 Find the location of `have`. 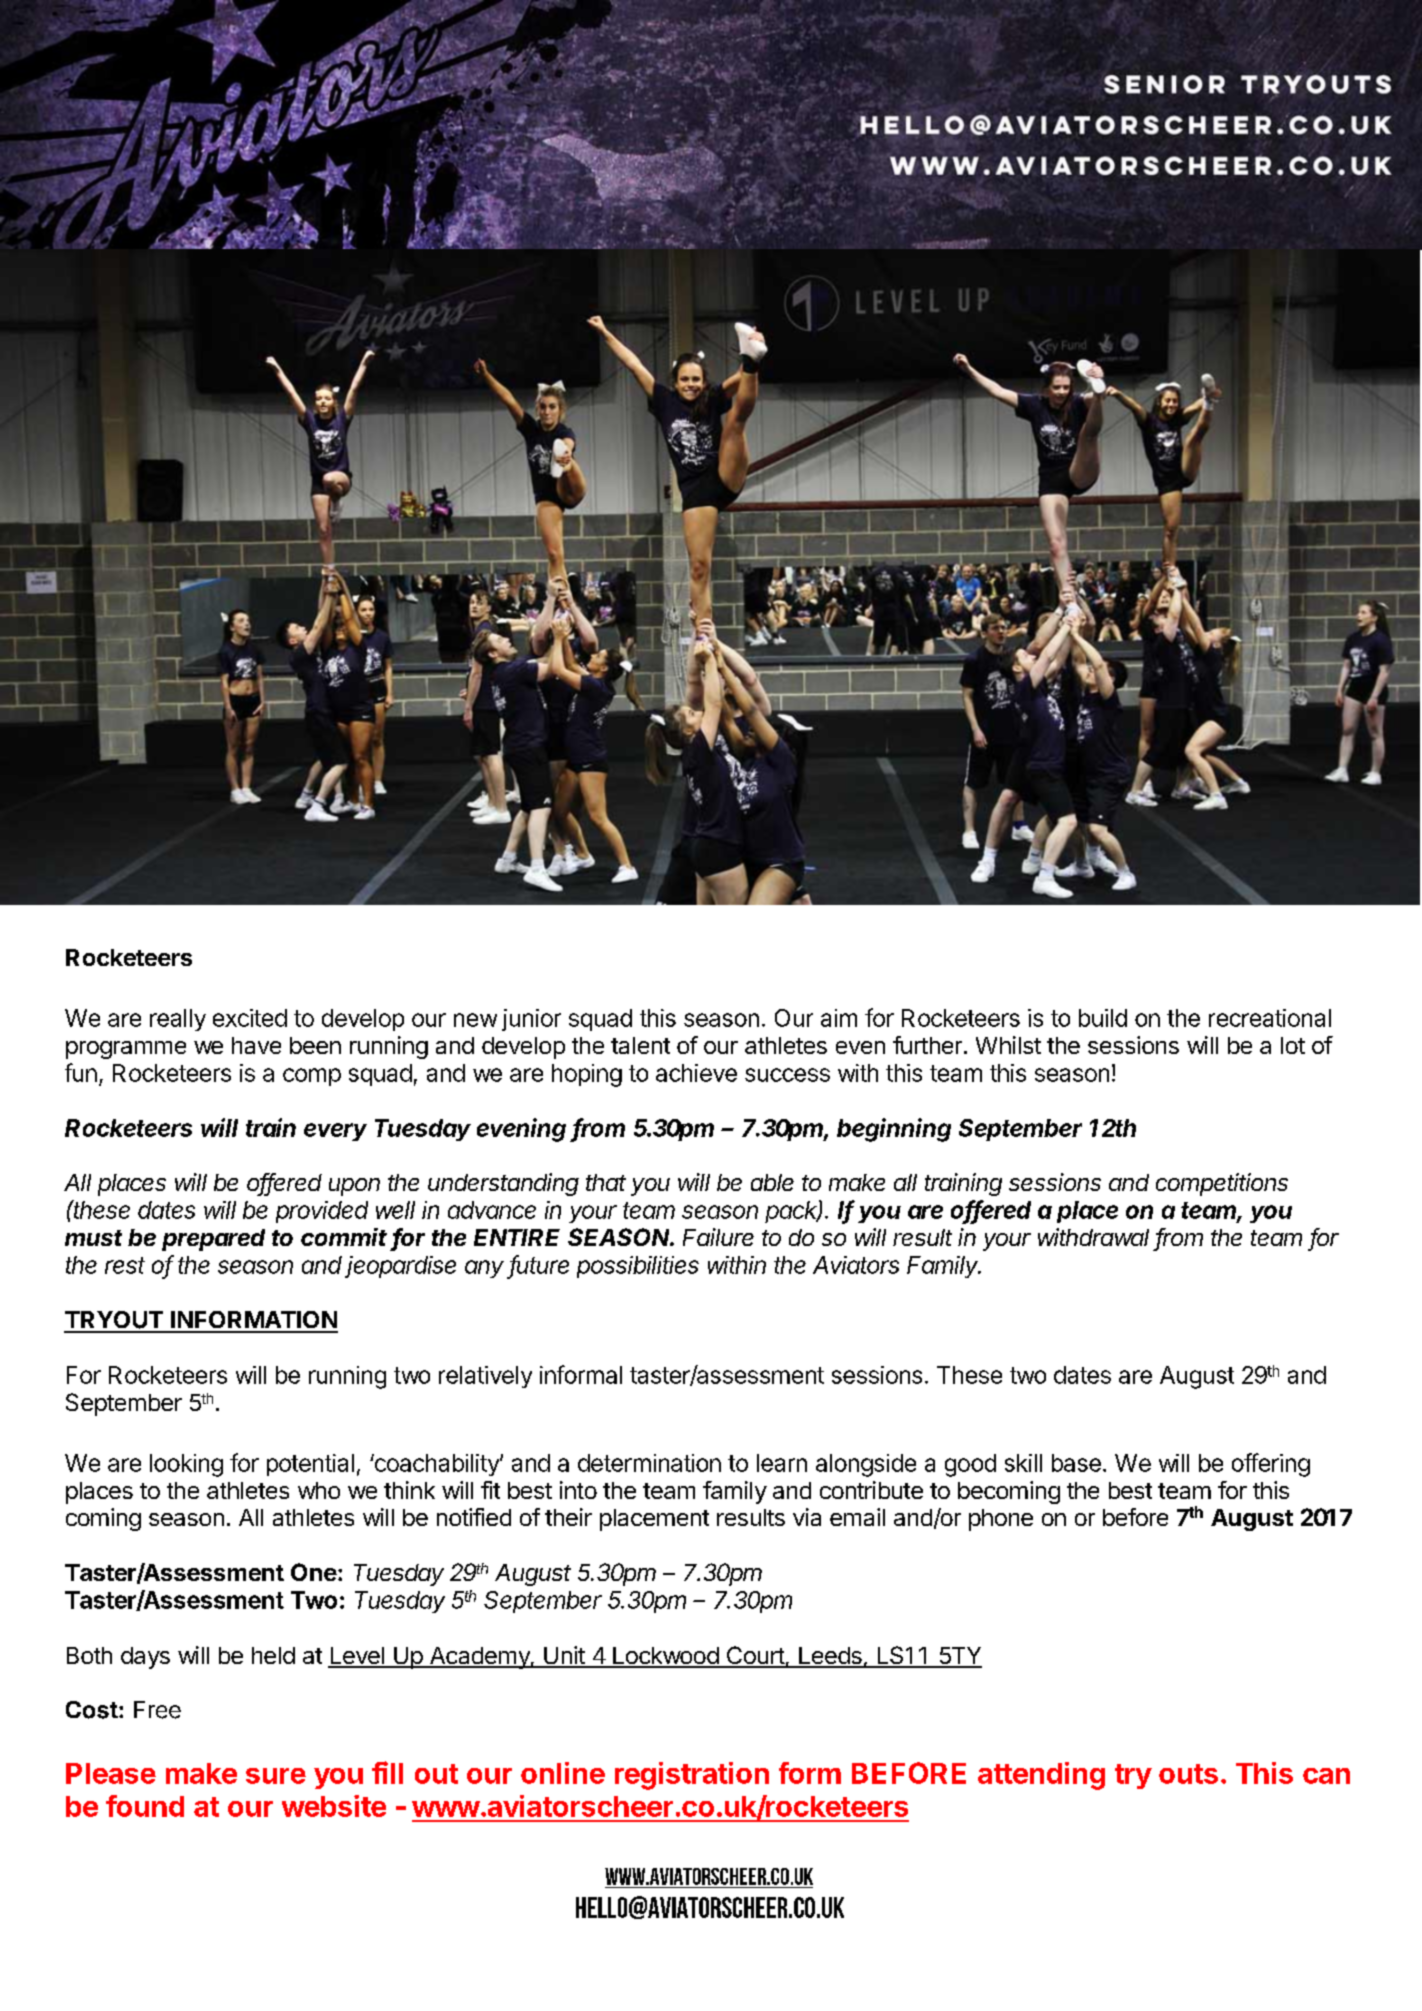

have is located at coordinates (256, 1045).
